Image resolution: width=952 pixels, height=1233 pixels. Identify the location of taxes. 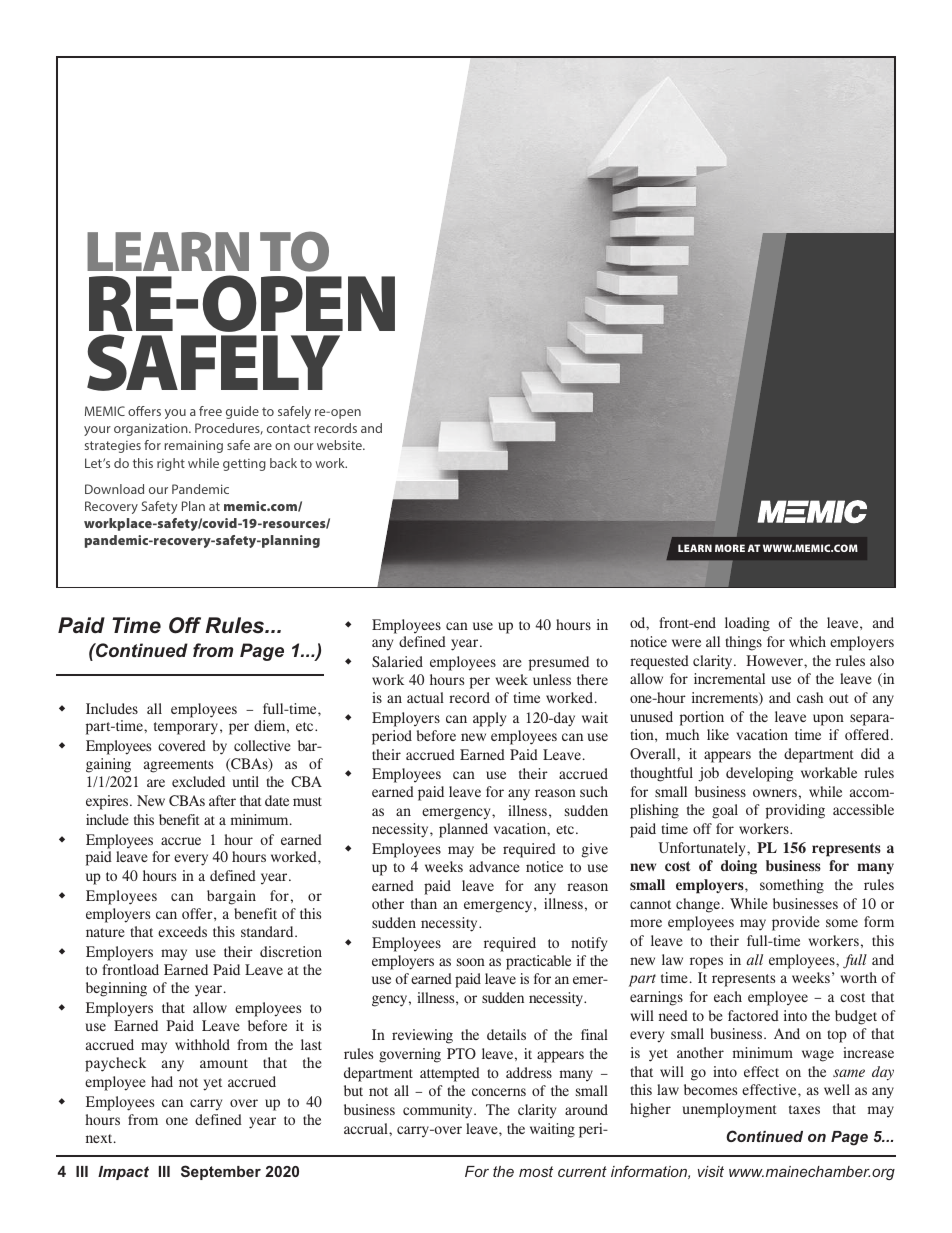
(804, 1109).
